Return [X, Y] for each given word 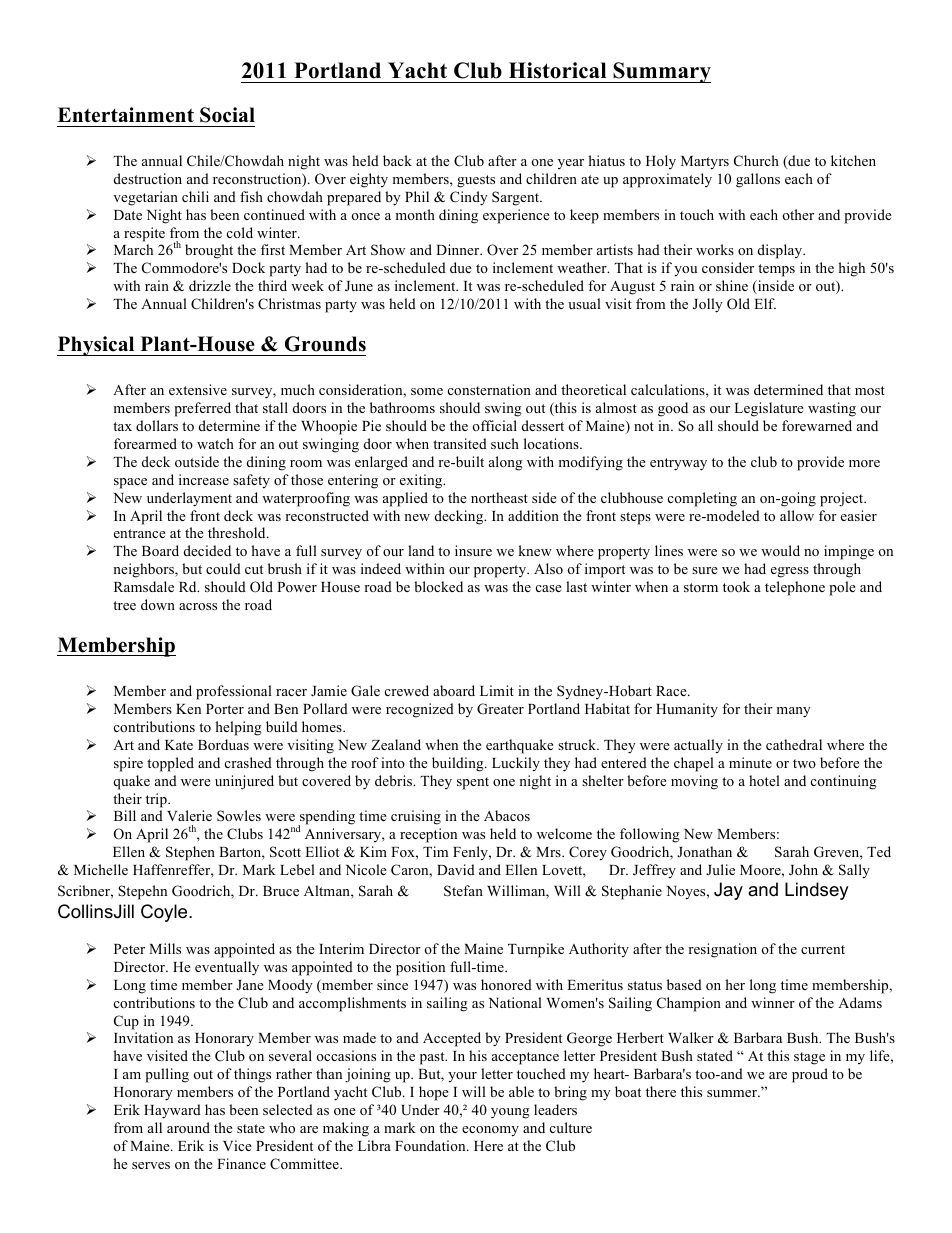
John [803, 870]
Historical [558, 70]
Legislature [769, 409]
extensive [198, 389]
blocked [438, 586]
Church [756, 161]
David [456, 869]
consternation [489, 389]
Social [227, 115]
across [198, 606]
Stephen [190, 853]
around [188, 1127]
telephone [795, 588]
